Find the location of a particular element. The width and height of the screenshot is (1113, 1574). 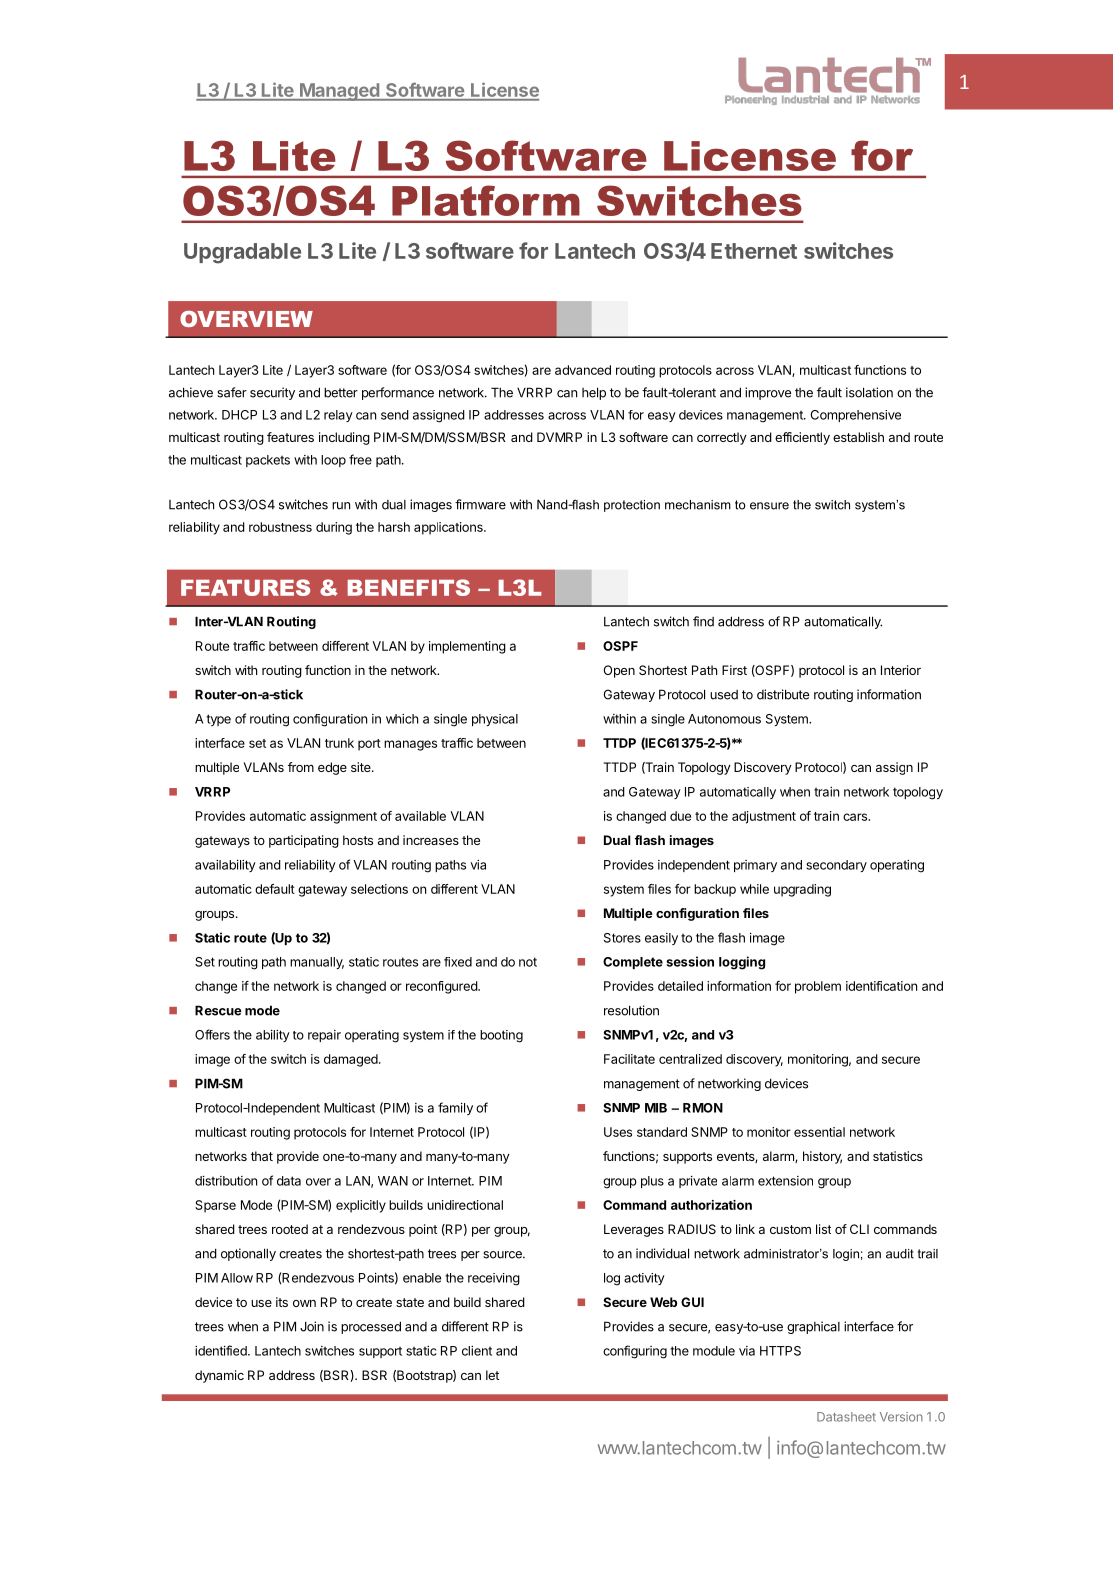

dynamic is located at coordinates (219, 1376).
